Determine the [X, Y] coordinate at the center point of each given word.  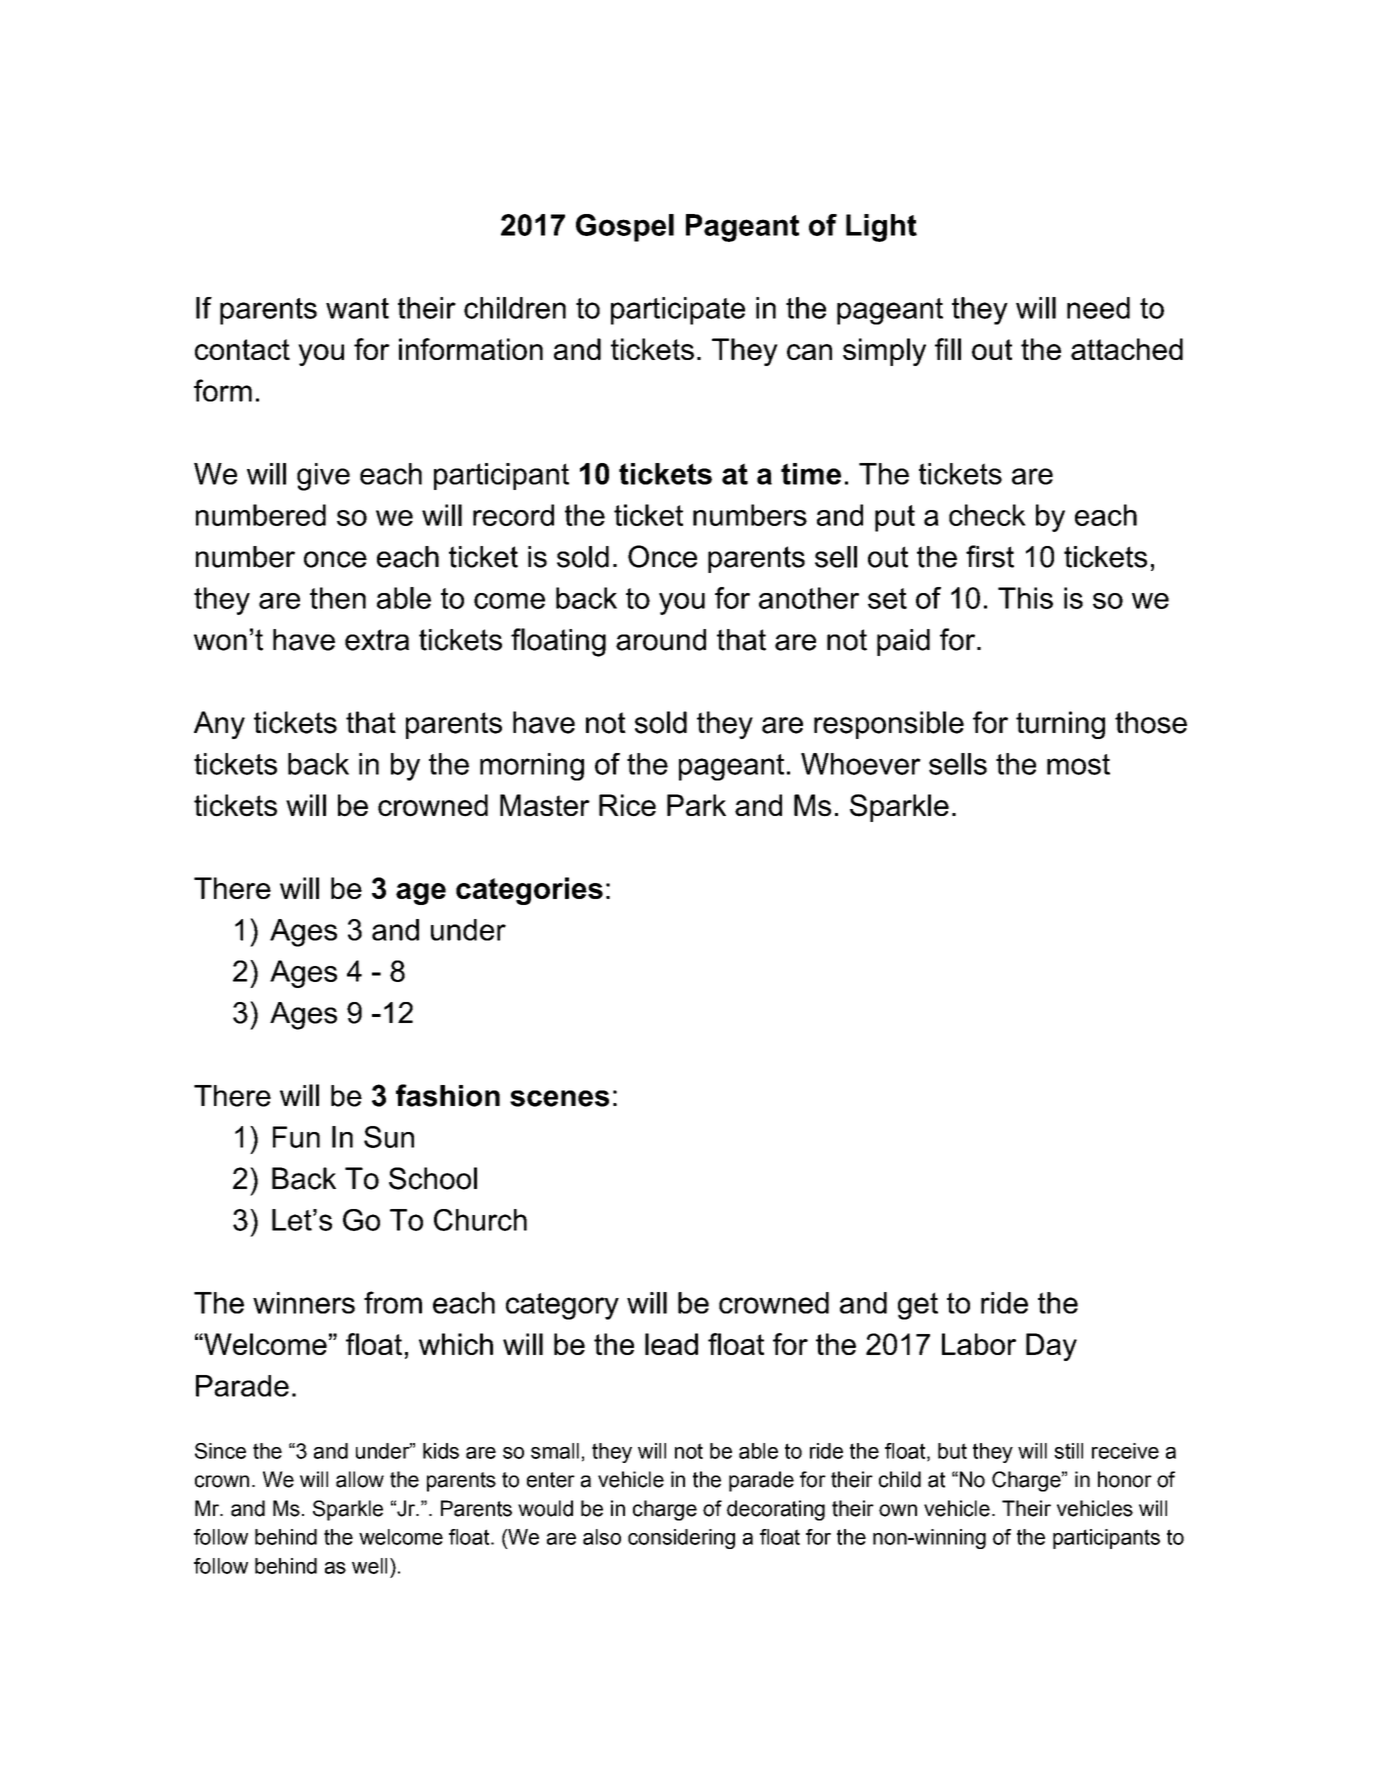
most [1078, 764]
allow [360, 1479]
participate [678, 311]
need [1098, 308]
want [357, 308]
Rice [627, 805]
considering [681, 1539]
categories [529, 891]
